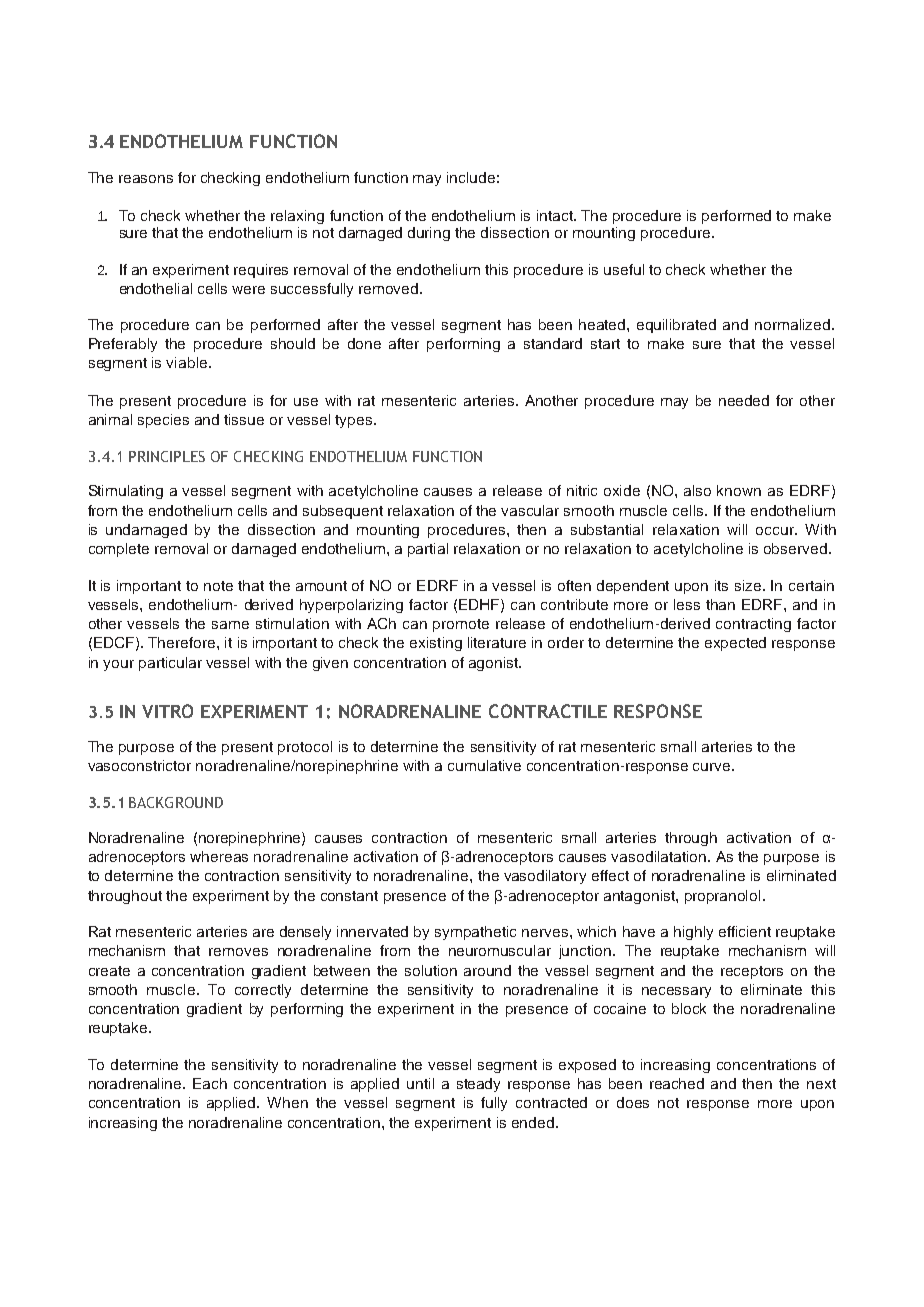  Describe the element at coordinates (478, 1085) in the image. I see `steady` at that location.
